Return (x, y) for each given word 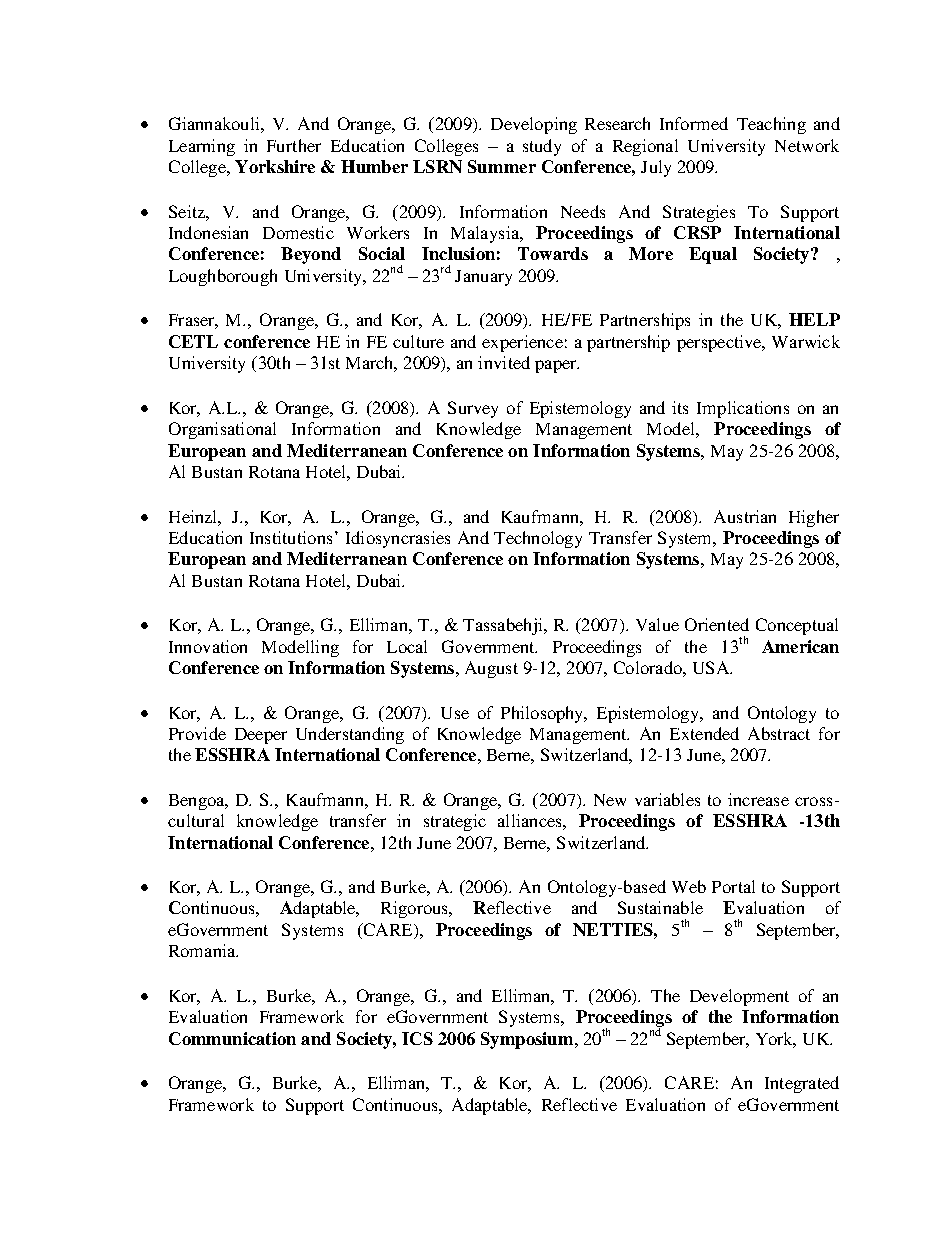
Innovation (208, 646)
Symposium (528, 1040)
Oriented (717, 624)
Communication (232, 1038)
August (491, 669)
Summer (502, 166)
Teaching (771, 125)
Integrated (802, 1084)
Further (294, 145)
